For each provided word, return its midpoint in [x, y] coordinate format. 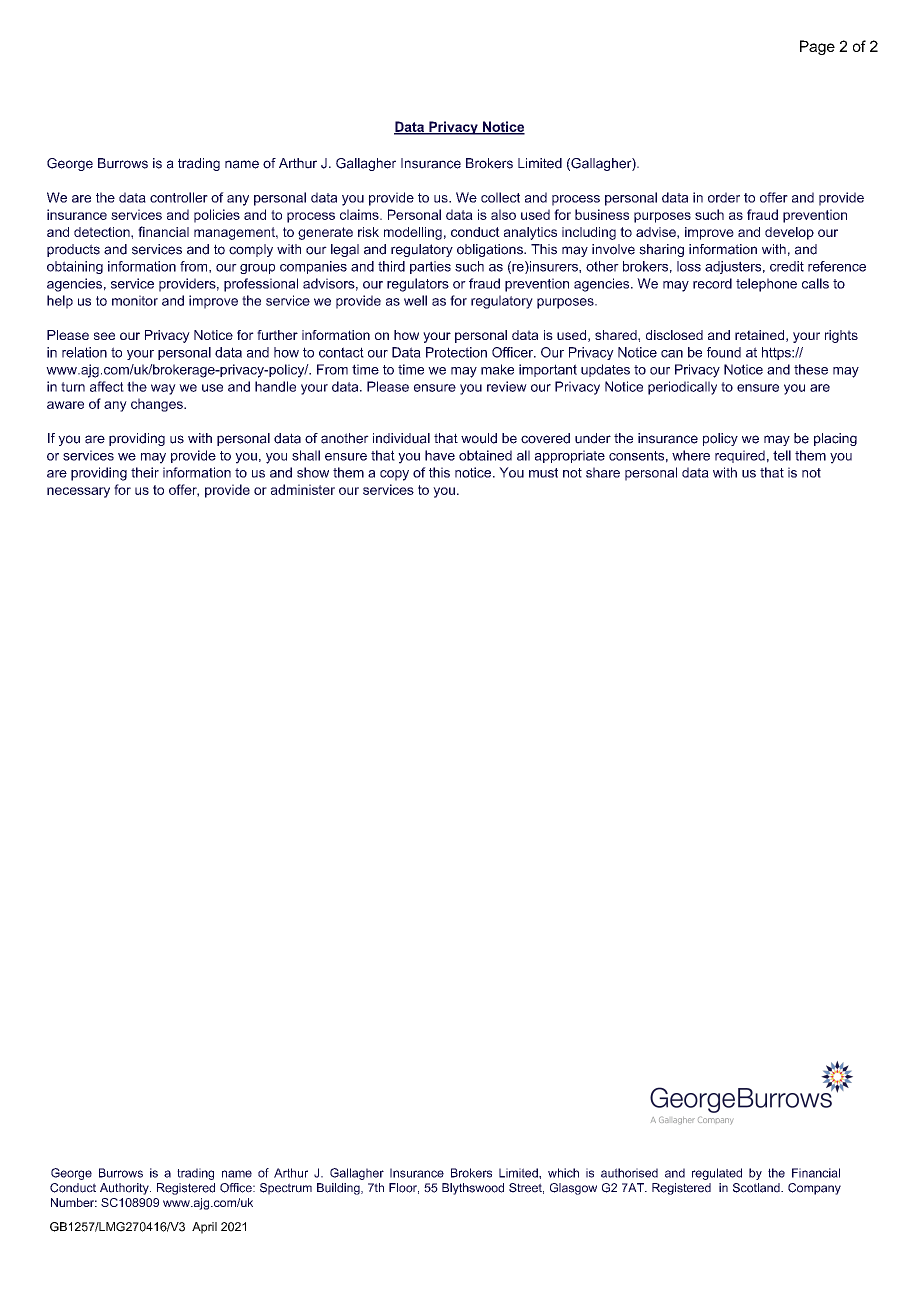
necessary [78, 492]
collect [500, 197]
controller [179, 197]
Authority [125, 1189]
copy [394, 475]
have [440, 455]
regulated [717, 1174]
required [740, 456]
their [145, 472]
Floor [404, 1188]
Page [817, 47]
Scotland [757, 1188]
